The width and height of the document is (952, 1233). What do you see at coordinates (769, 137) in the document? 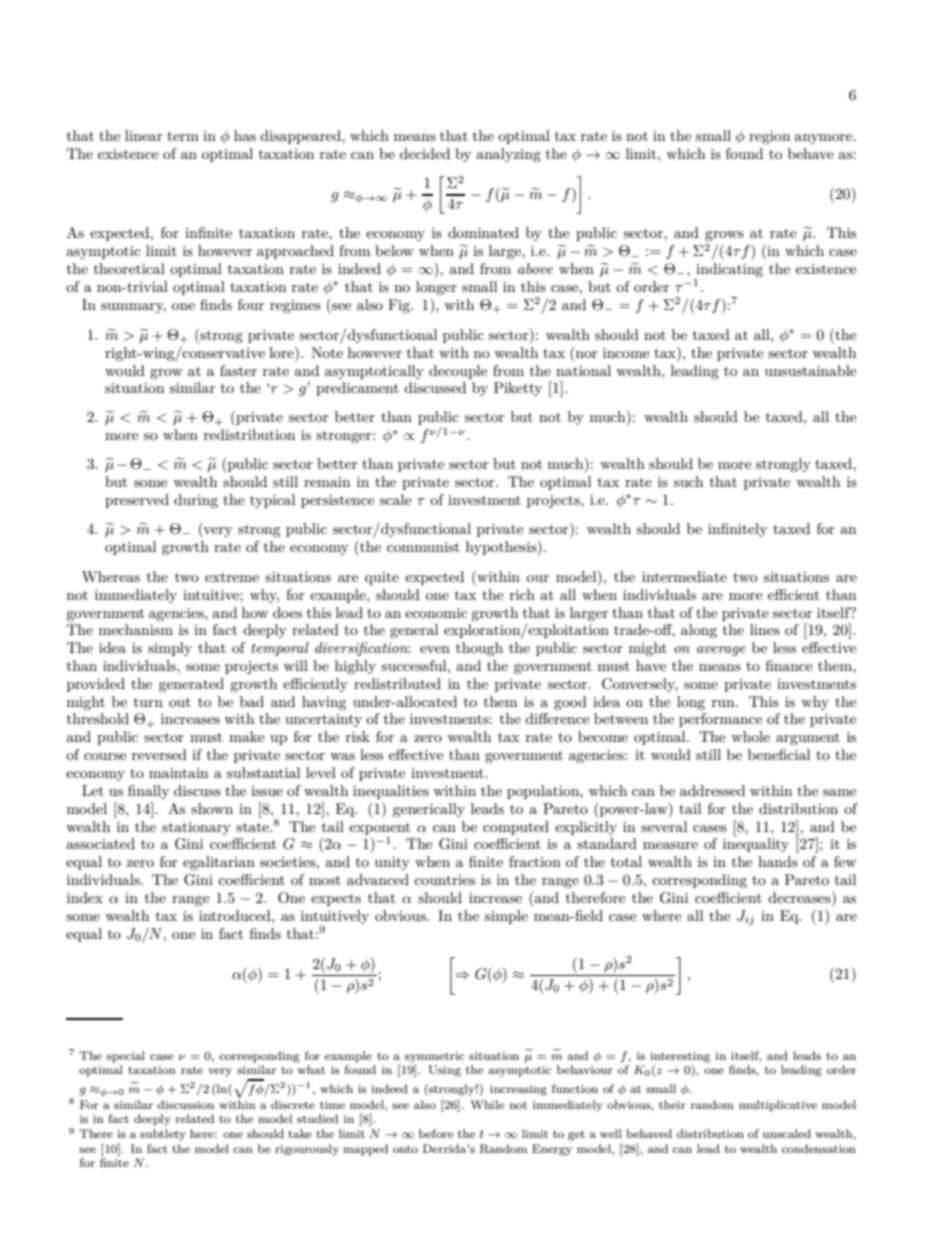
I see `region` at bounding box center [769, 137].
